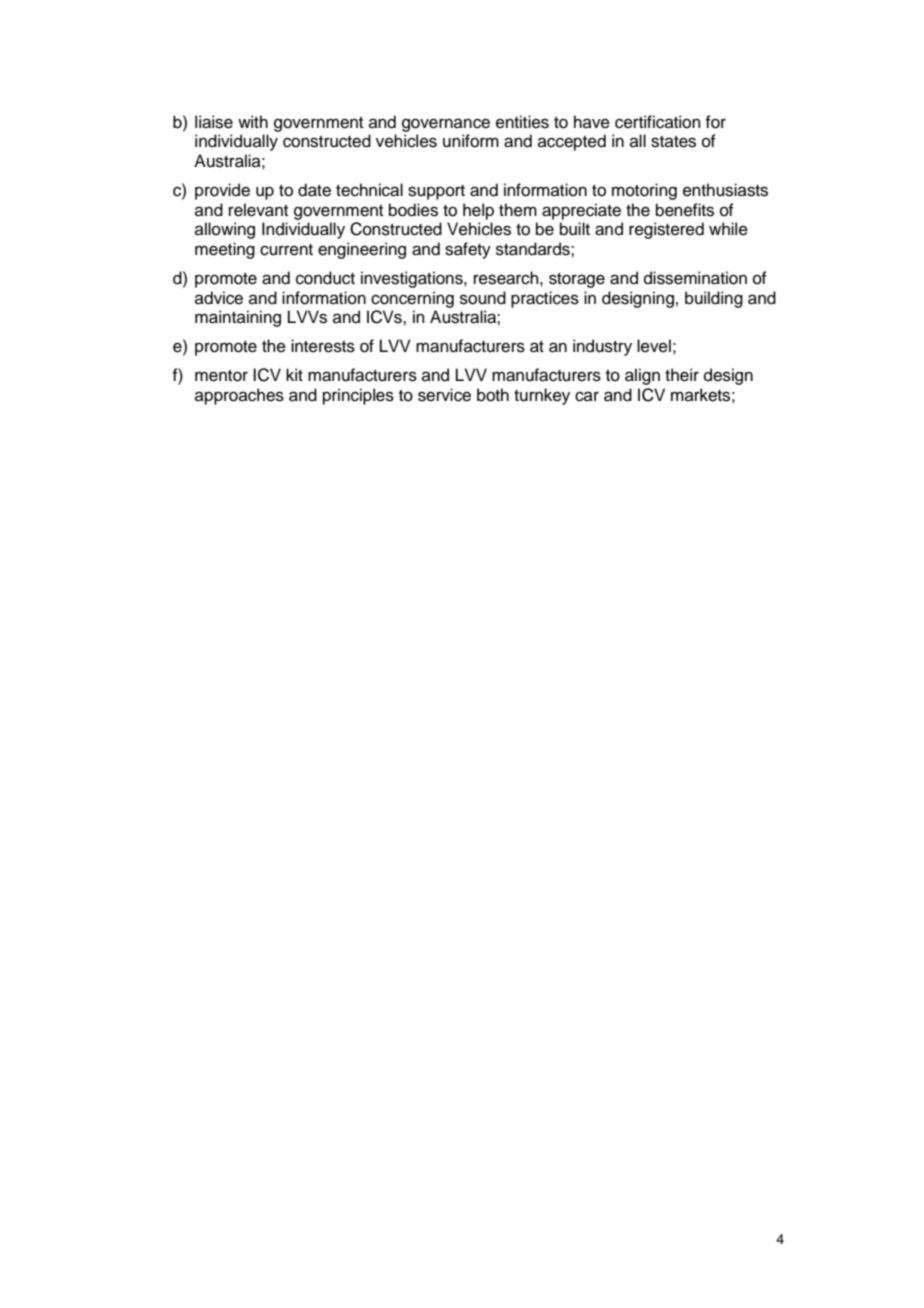  What do you see at coordinates (468, 250) in the image?
I see `safety` at bounding box center [468, 250].
